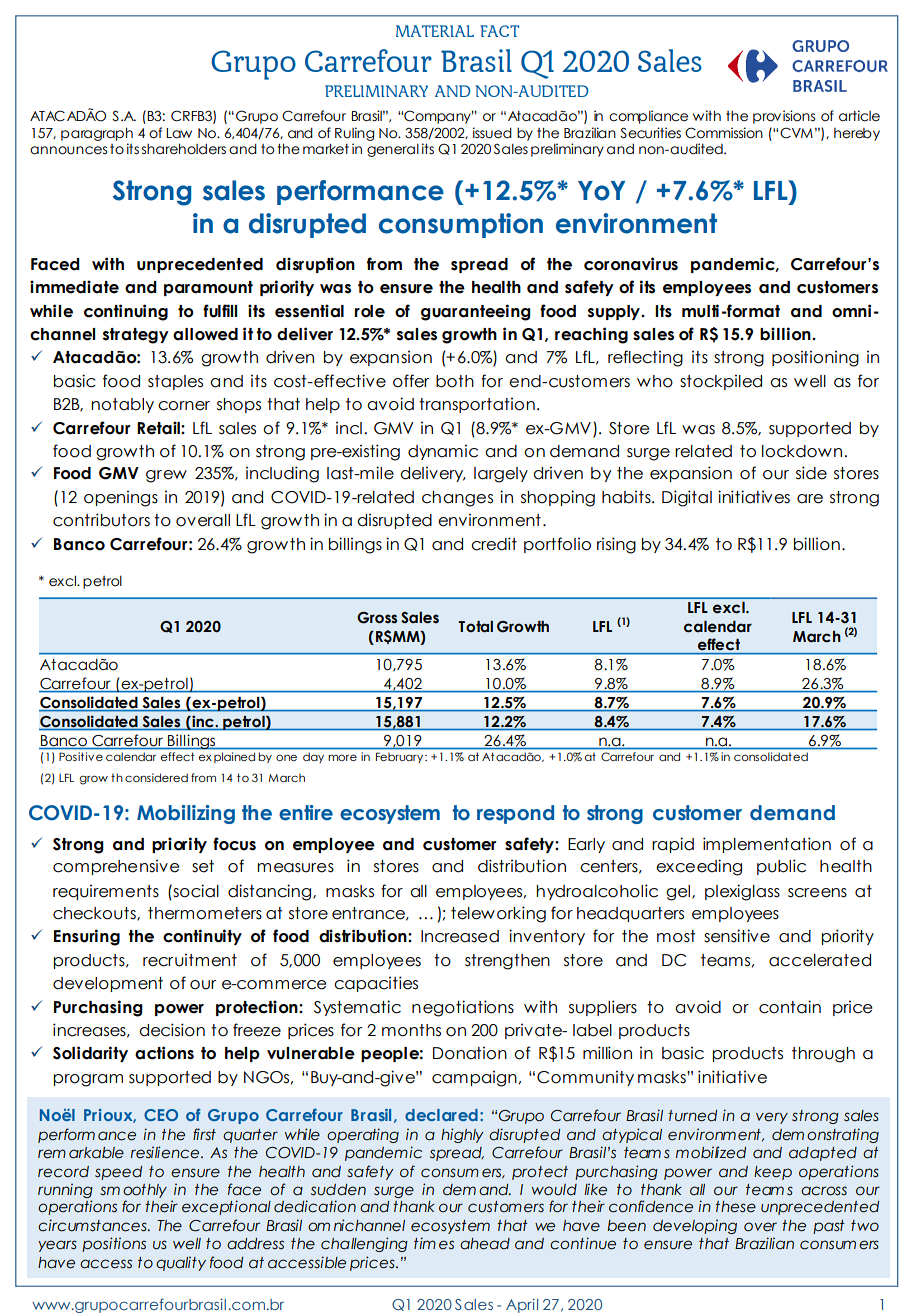 The height and width of the page is (1316, 911). Describe the element at coordinates (815, 358) in the page. I see `positioning` at that location.
